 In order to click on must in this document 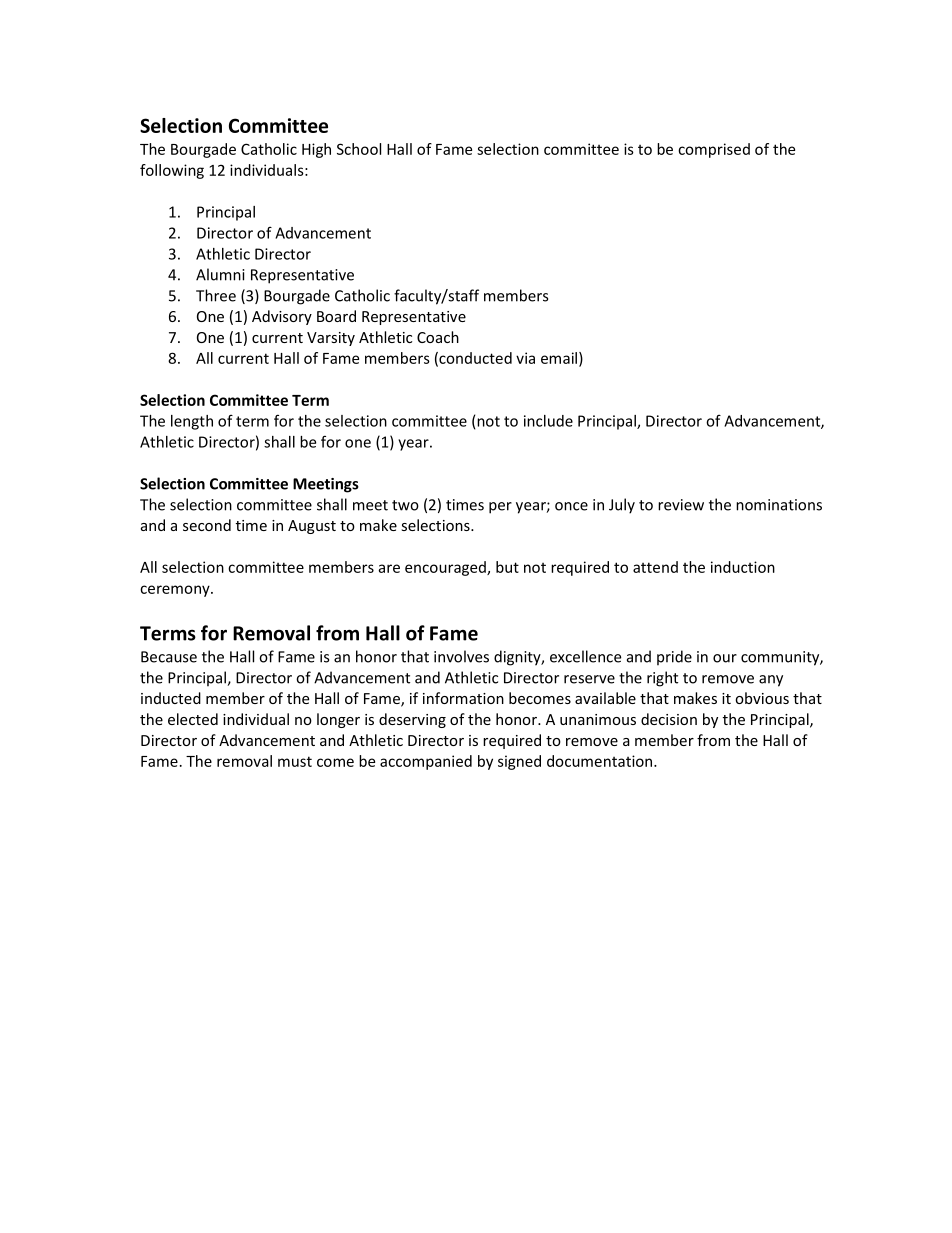, I will do `click(295, 761)`.
